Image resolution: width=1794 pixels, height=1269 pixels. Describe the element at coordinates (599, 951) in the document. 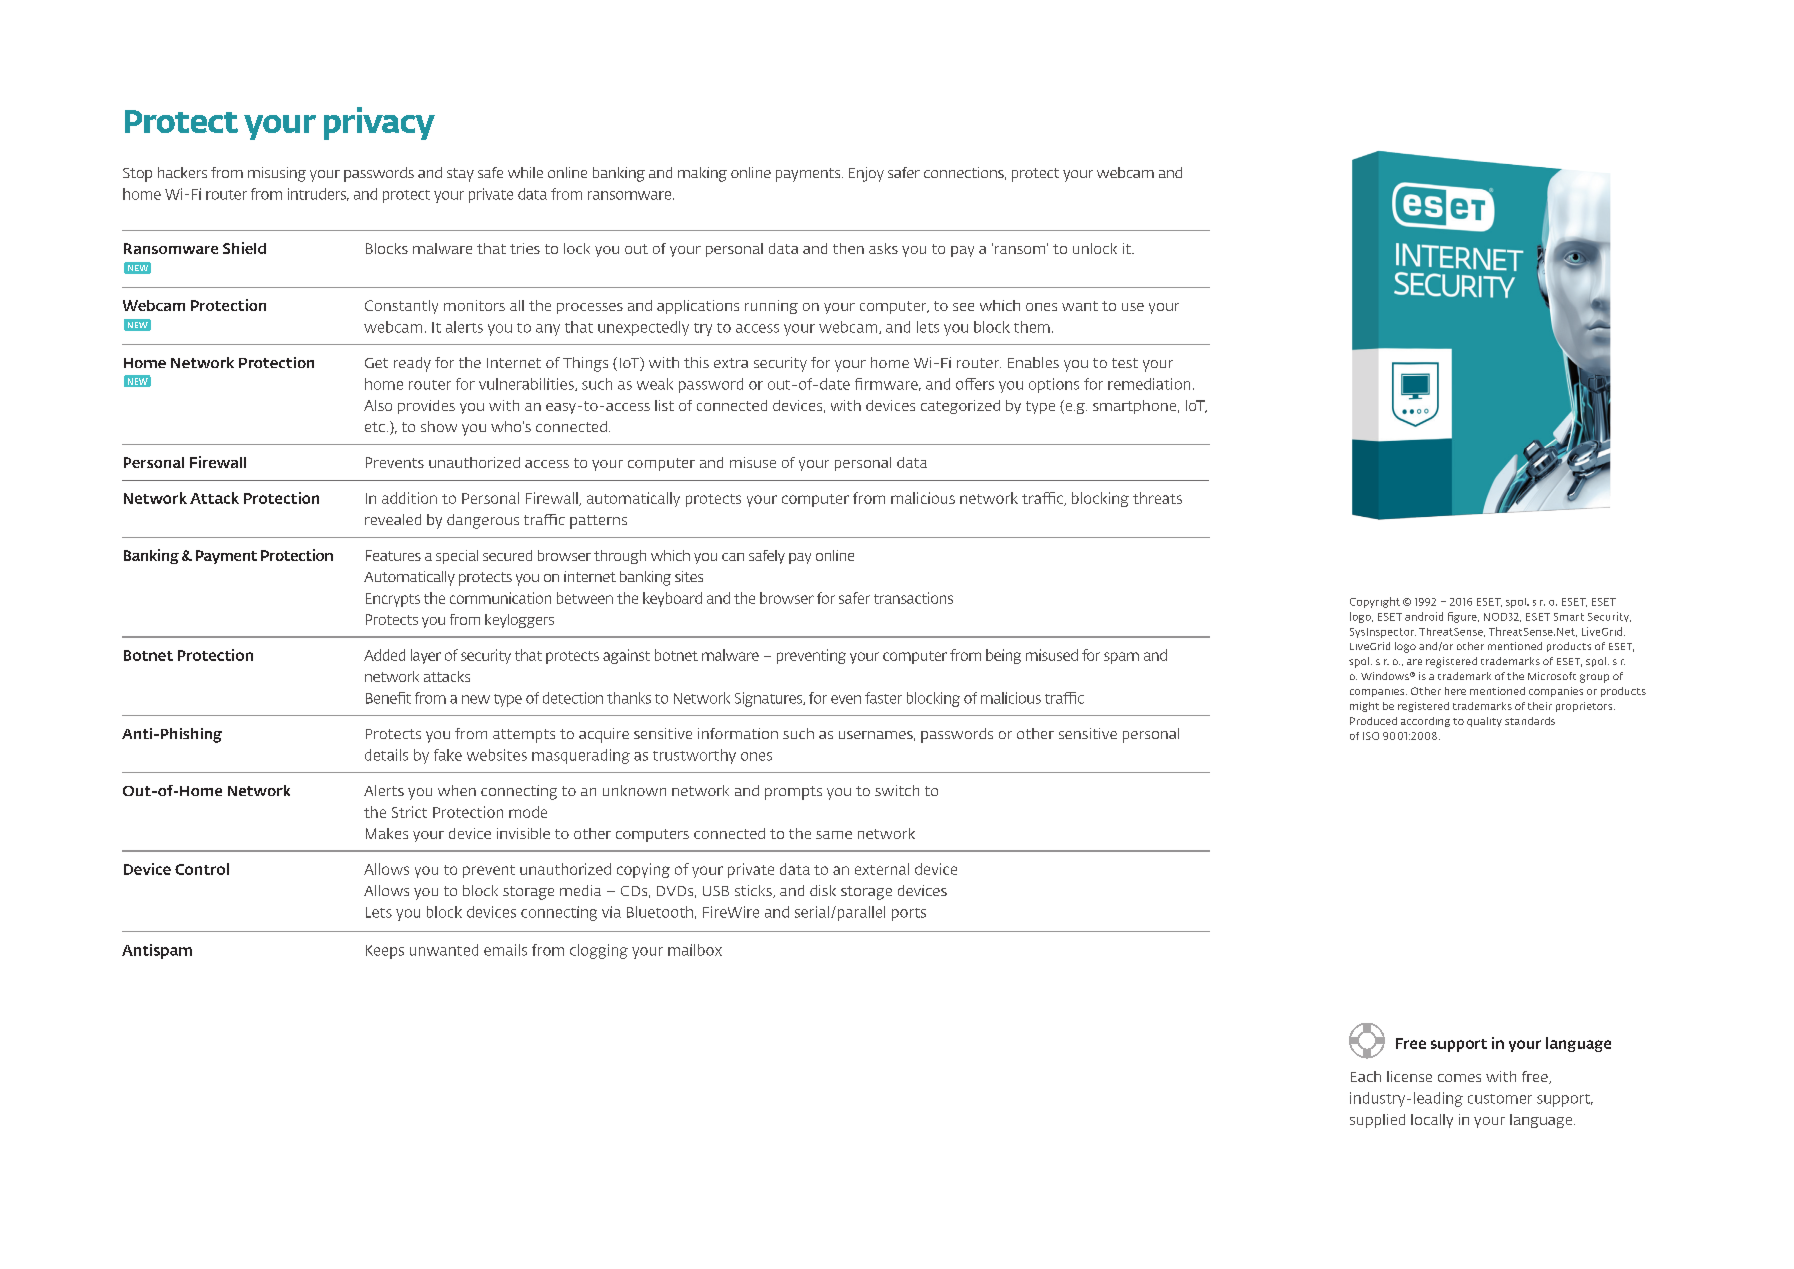

I see `clogging` at that location.
